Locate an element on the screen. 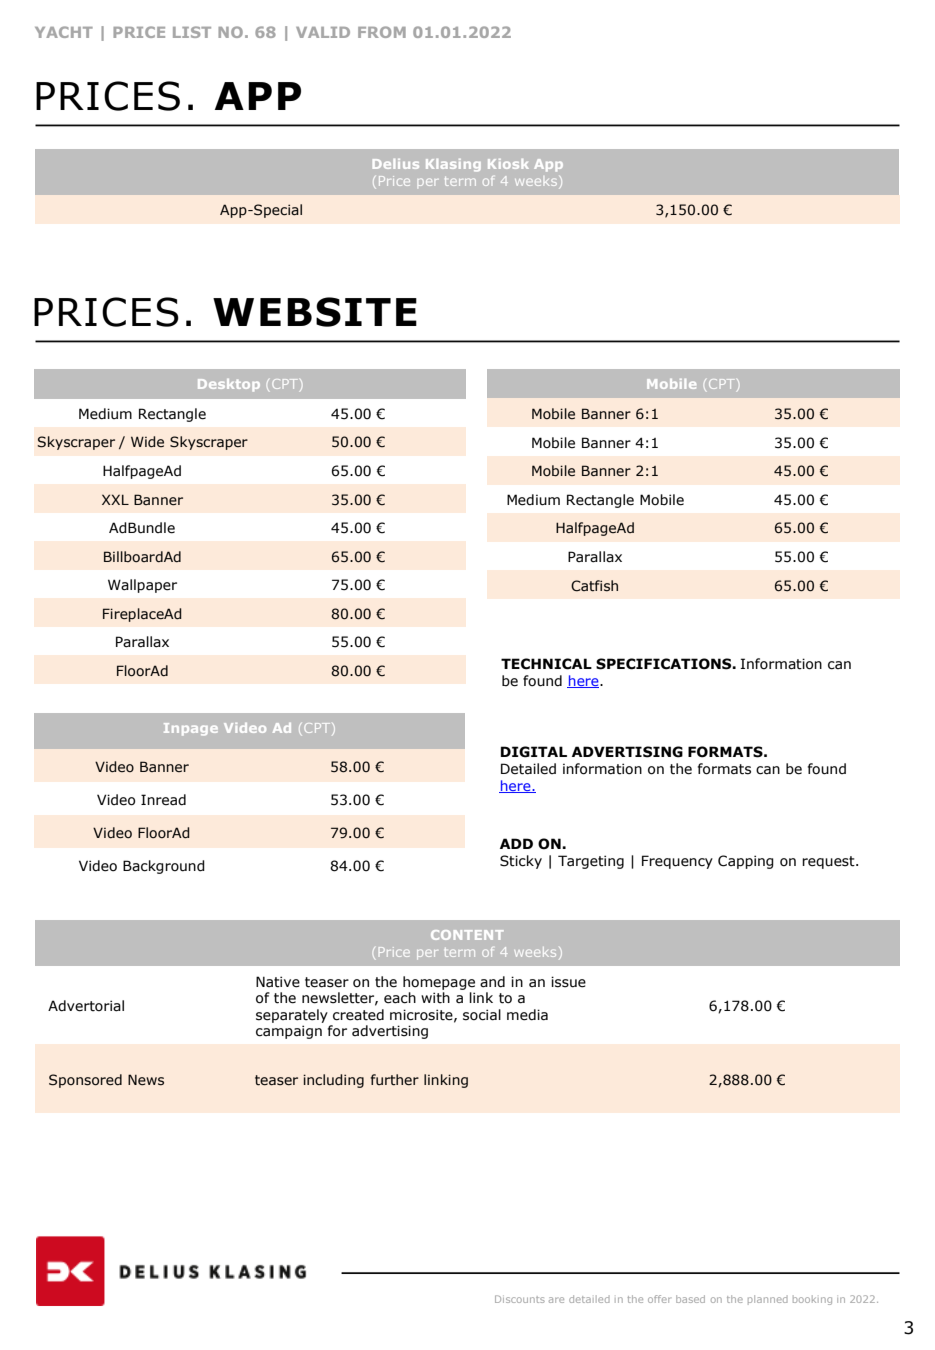 The height and width of the screenshot is (1350, 935). Wallpaper is located at coordinates (142, 586).
